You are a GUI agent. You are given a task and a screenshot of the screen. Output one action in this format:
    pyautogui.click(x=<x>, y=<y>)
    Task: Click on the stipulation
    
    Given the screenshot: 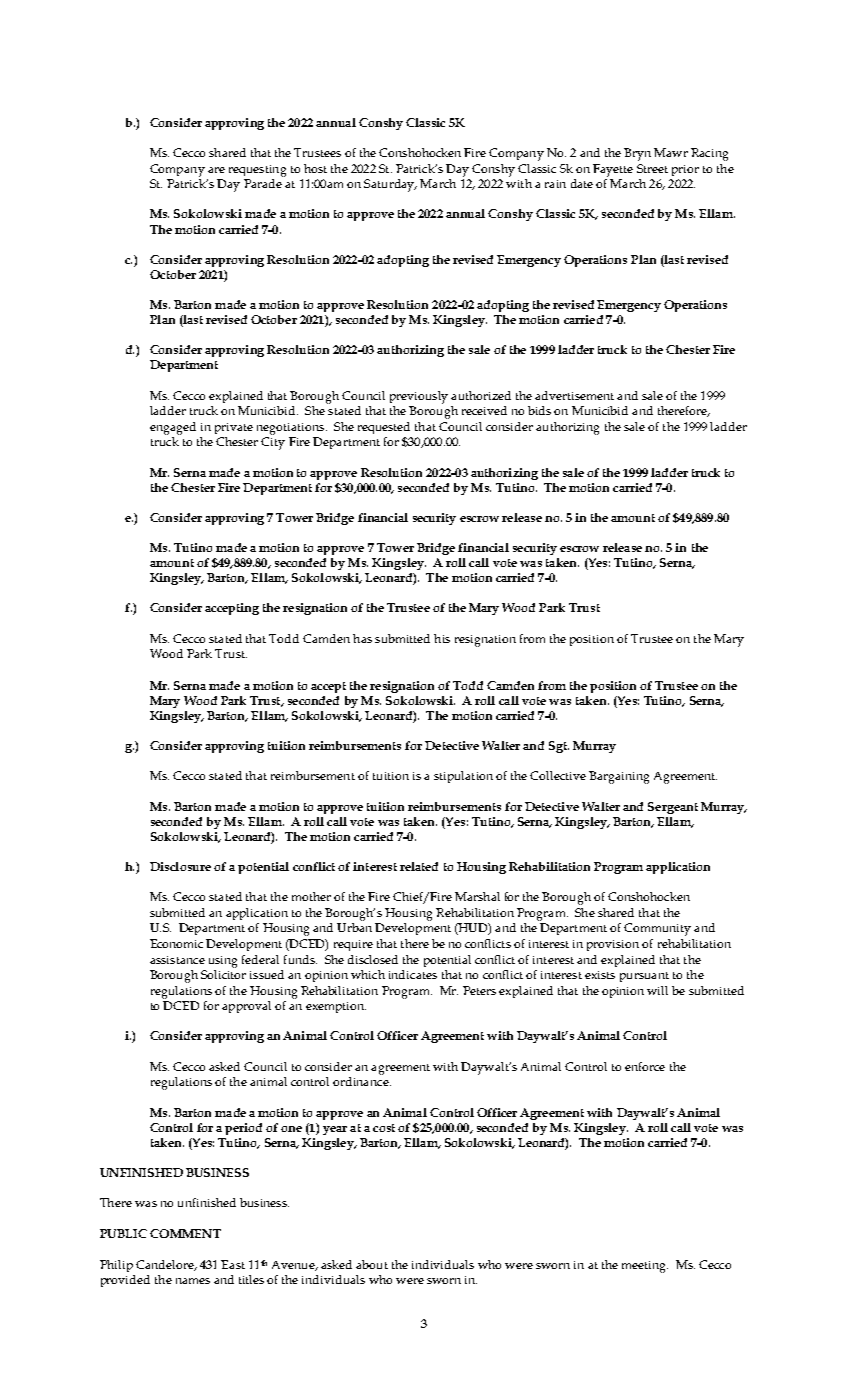 What is the action you would take?
    pyautogui.click(x=463, y=777)
